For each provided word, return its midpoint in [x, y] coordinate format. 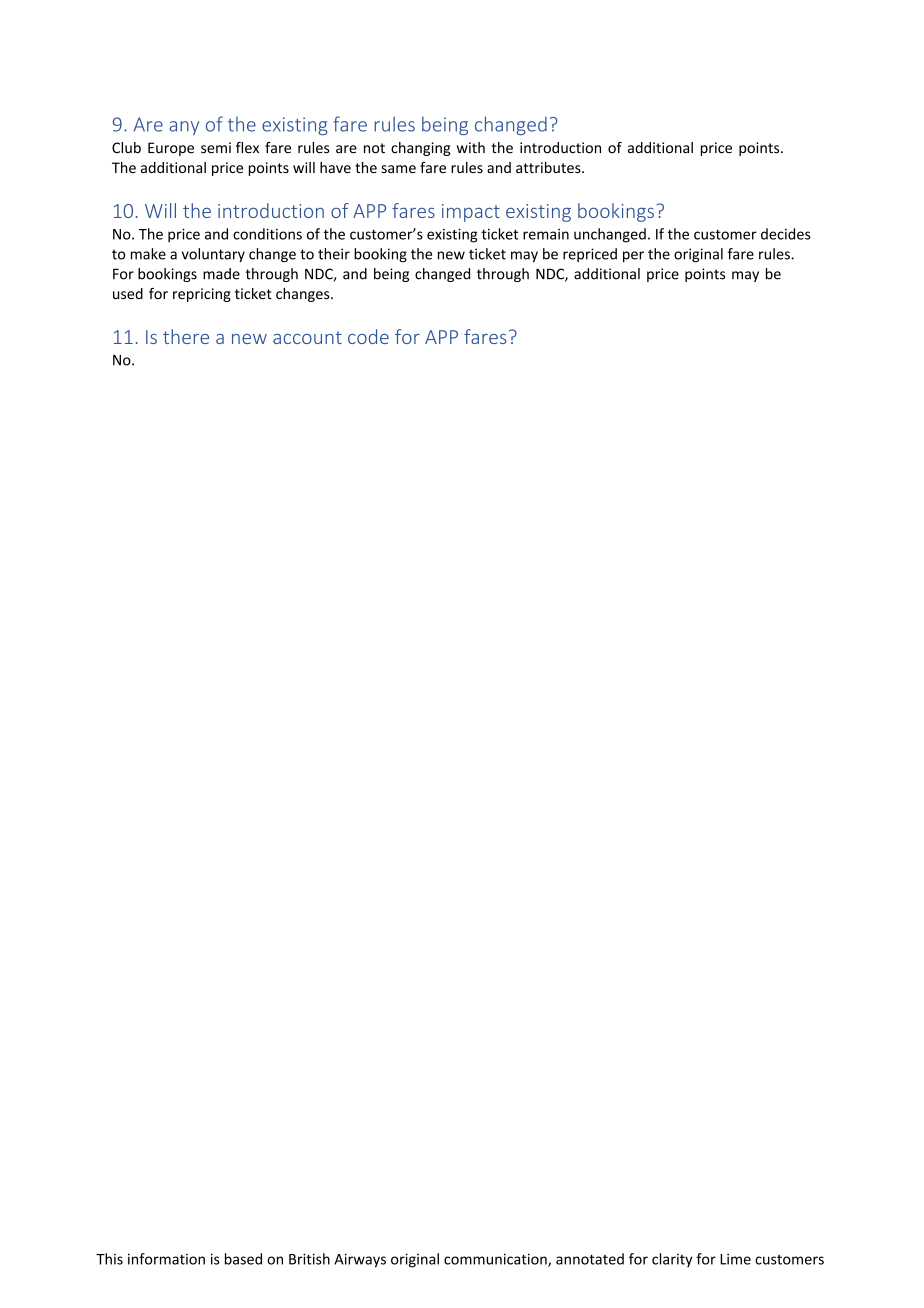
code [368, 336]
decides [786, 234]
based [243, 1259]
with [471, 147]
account [307, 337]
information [166, 1259]
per [633, 256]
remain [546, 234]
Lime [735, 1259]
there [186, 336]
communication [496, 1260]
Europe [171, 149]
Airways [360, 1260]
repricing [202, 295]
